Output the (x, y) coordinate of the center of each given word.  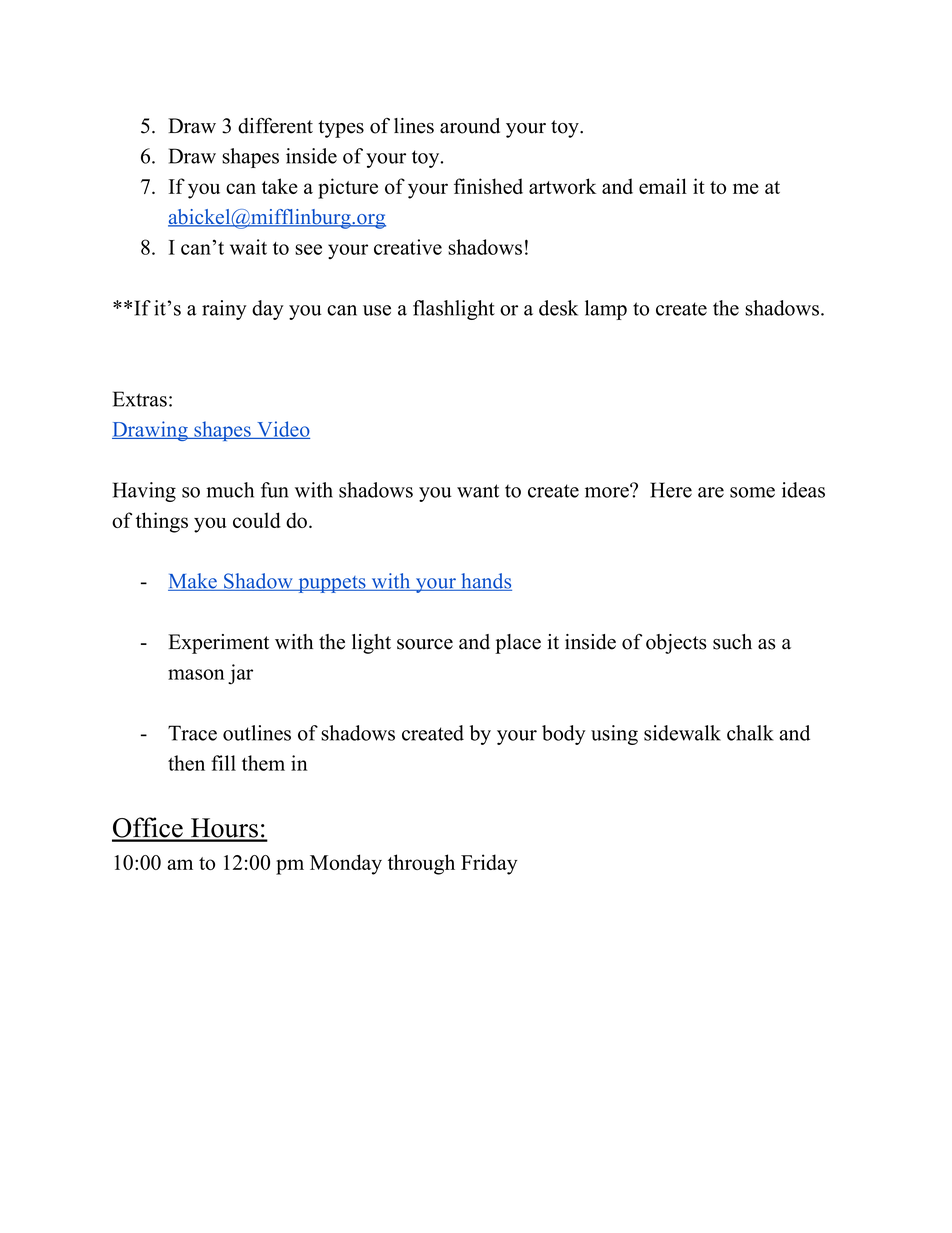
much (230, 490)
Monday (346, 864)
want (478, 491)
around (470, 126)
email (663, 186)
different (275, 126)
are (711, 492)
